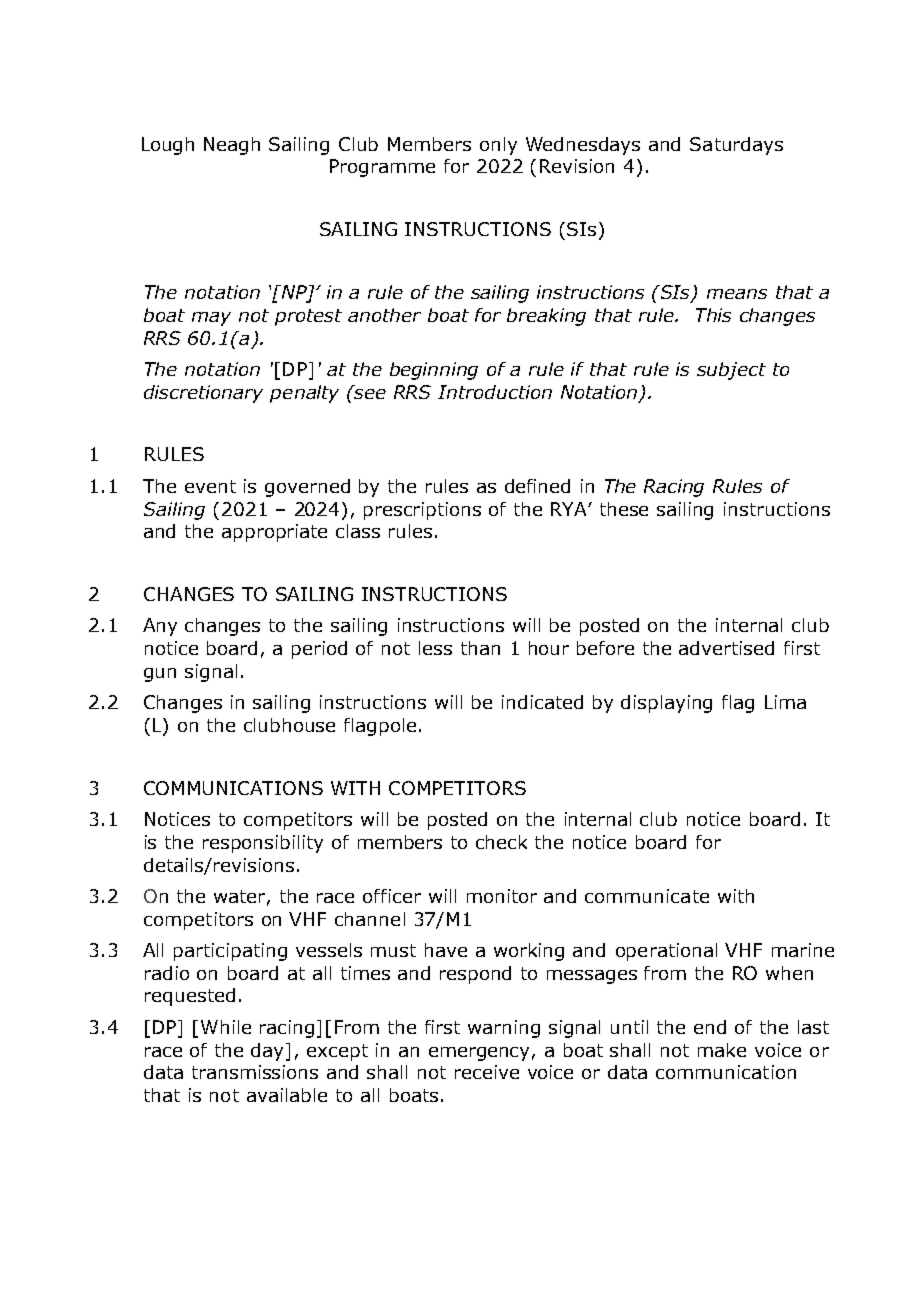 The image size is (924, 1308). Describe the element at coordinates (263, 844) in the screenshot. I see `responsibility` at that location.
